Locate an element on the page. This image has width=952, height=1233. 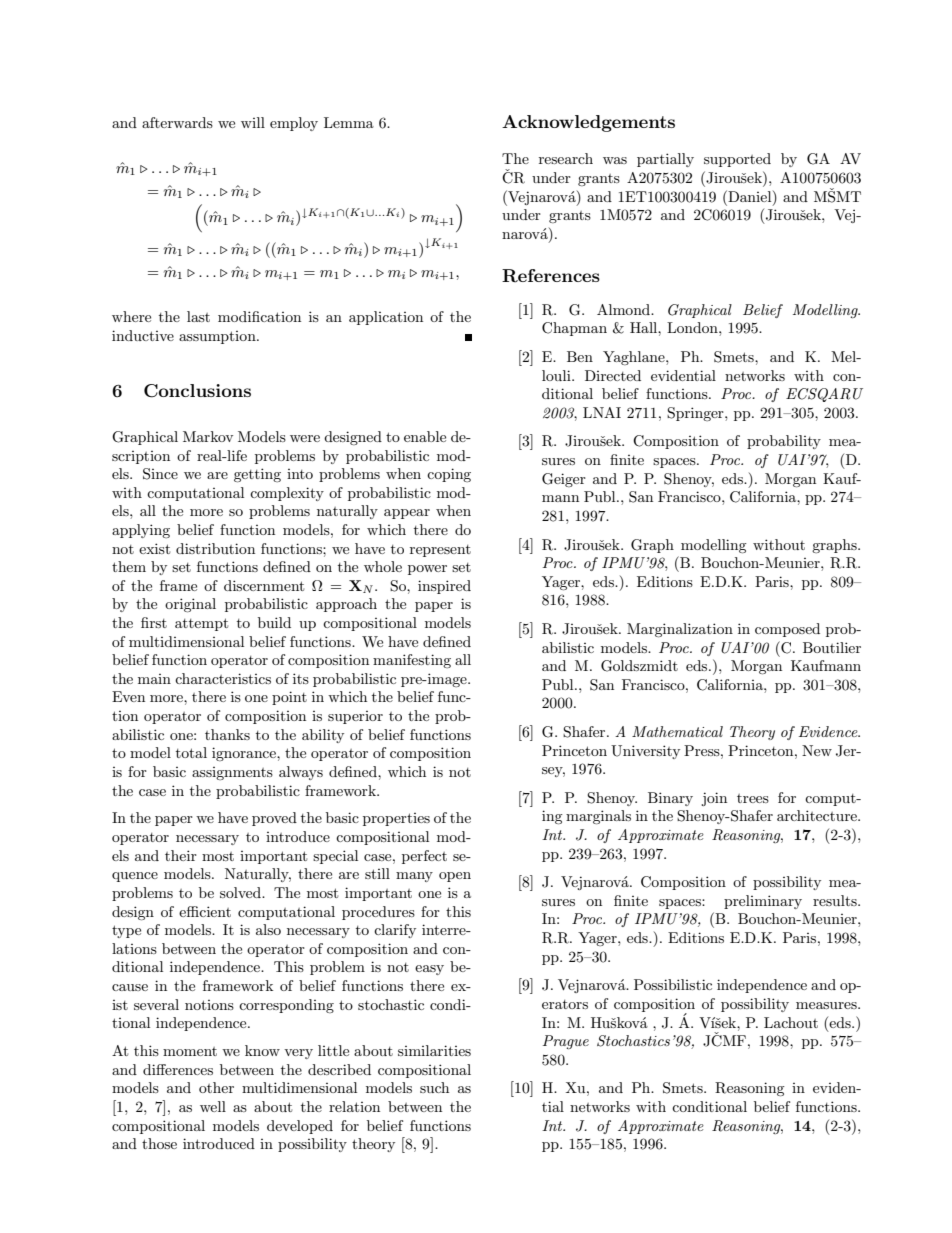
well is located at coordinates (213, 1106).
